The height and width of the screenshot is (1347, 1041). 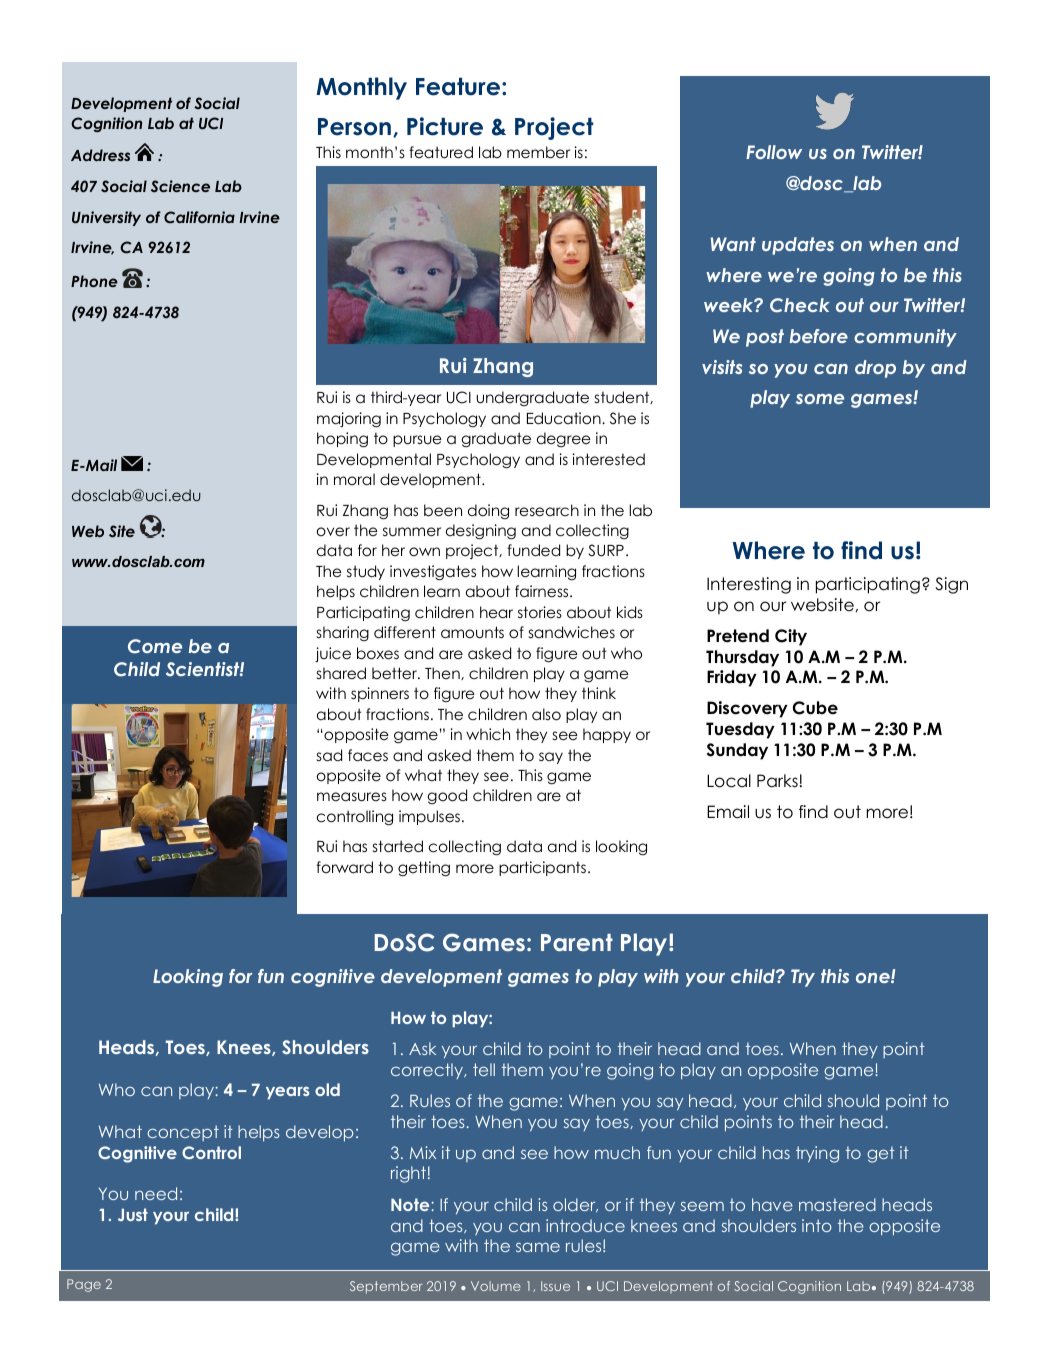 I want to click on Science, so click(x=180, y=186).
